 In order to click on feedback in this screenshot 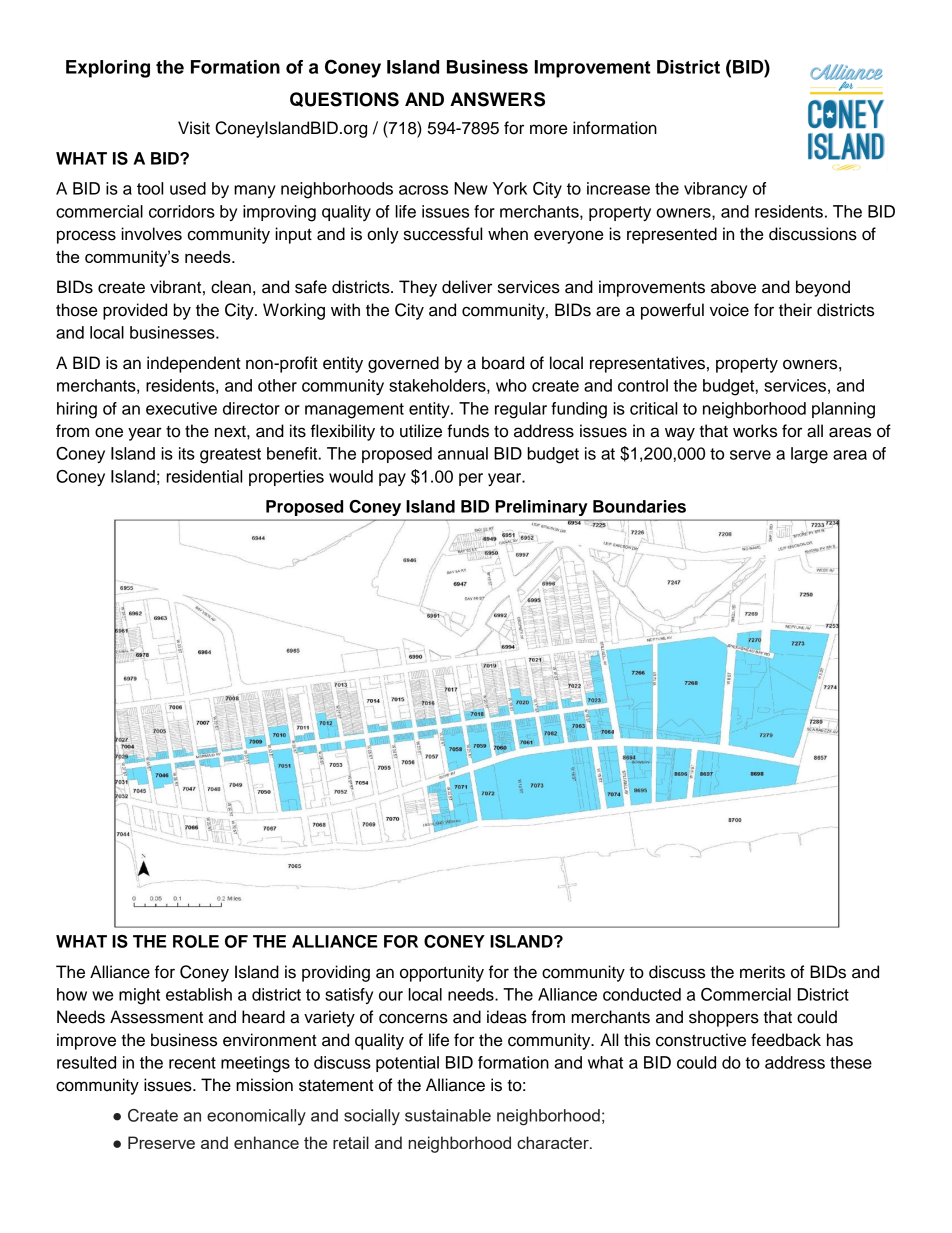, I will do `click(786, 1040)`.
